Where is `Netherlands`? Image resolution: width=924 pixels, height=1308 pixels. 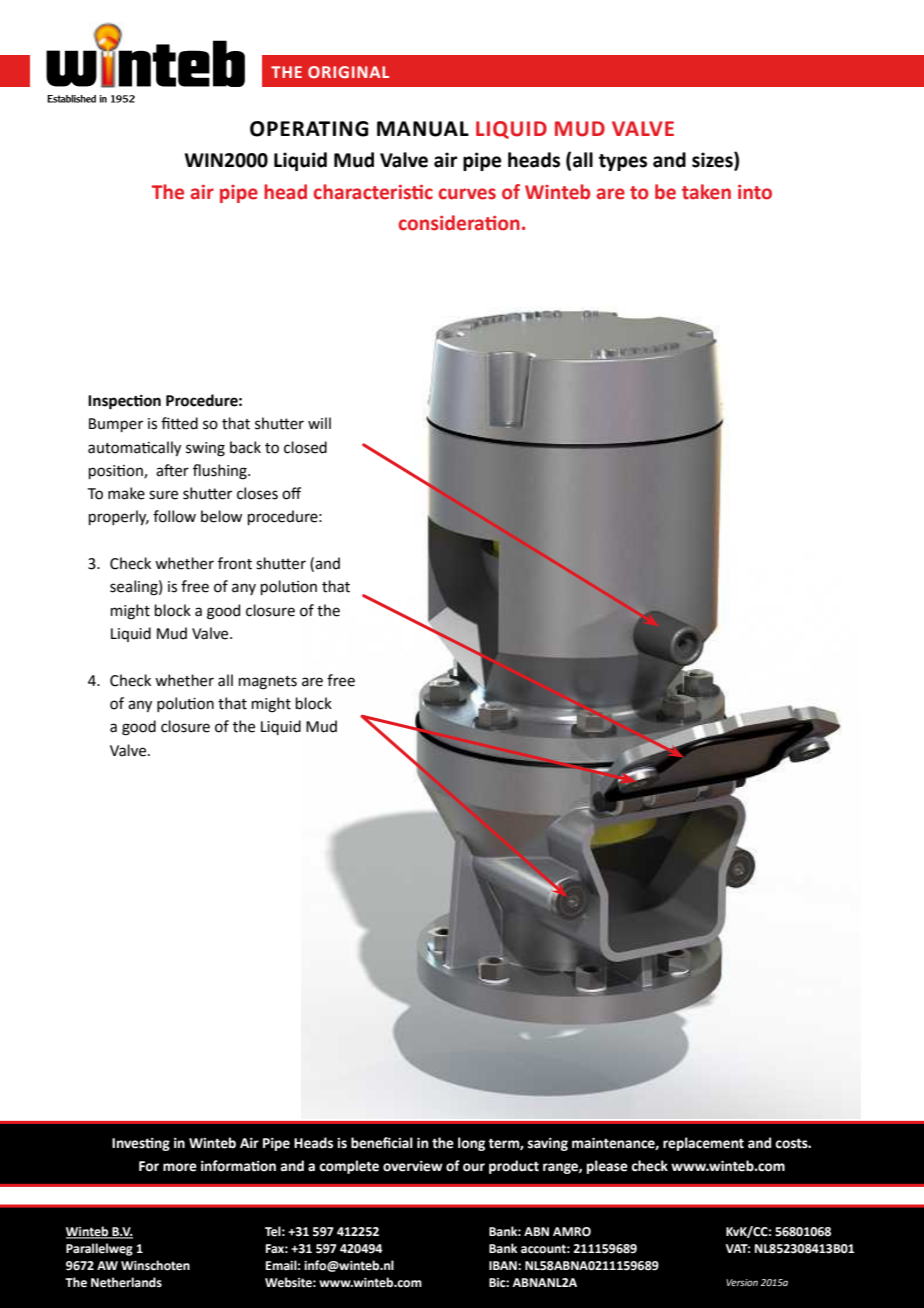 Netherlands is located at coordinates (126, 1282).
